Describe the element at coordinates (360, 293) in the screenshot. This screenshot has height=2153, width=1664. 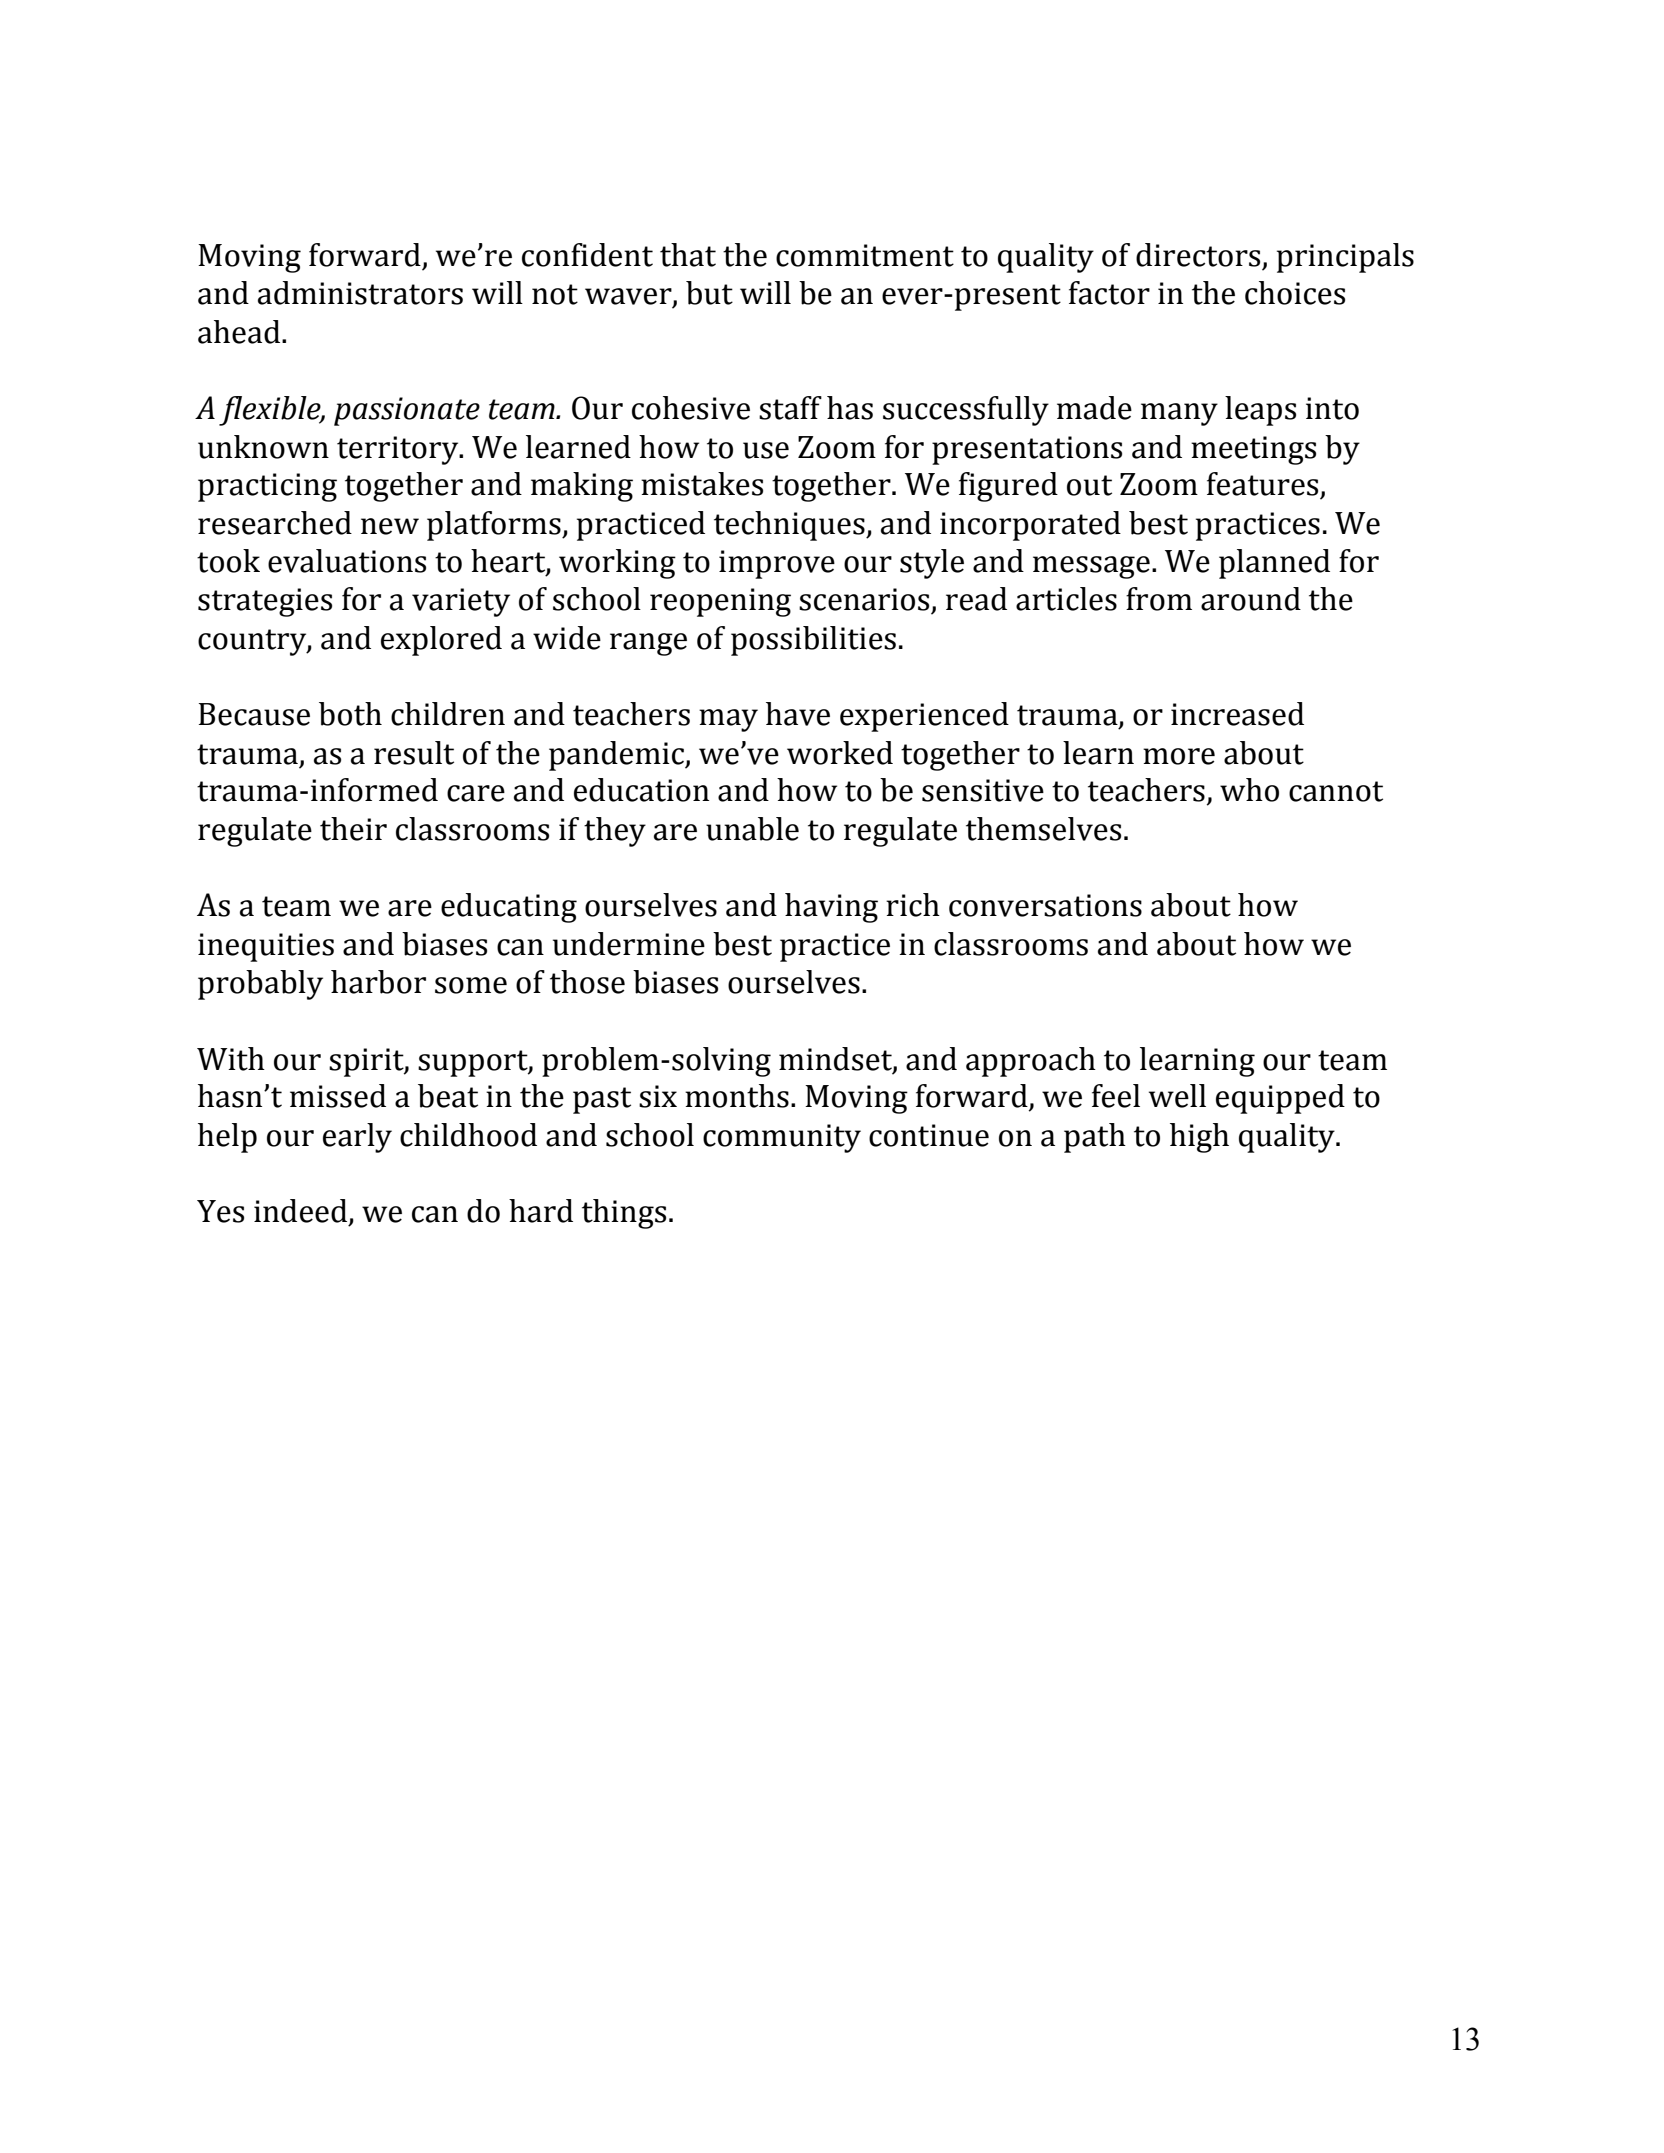
I see `administrators` at that location.
